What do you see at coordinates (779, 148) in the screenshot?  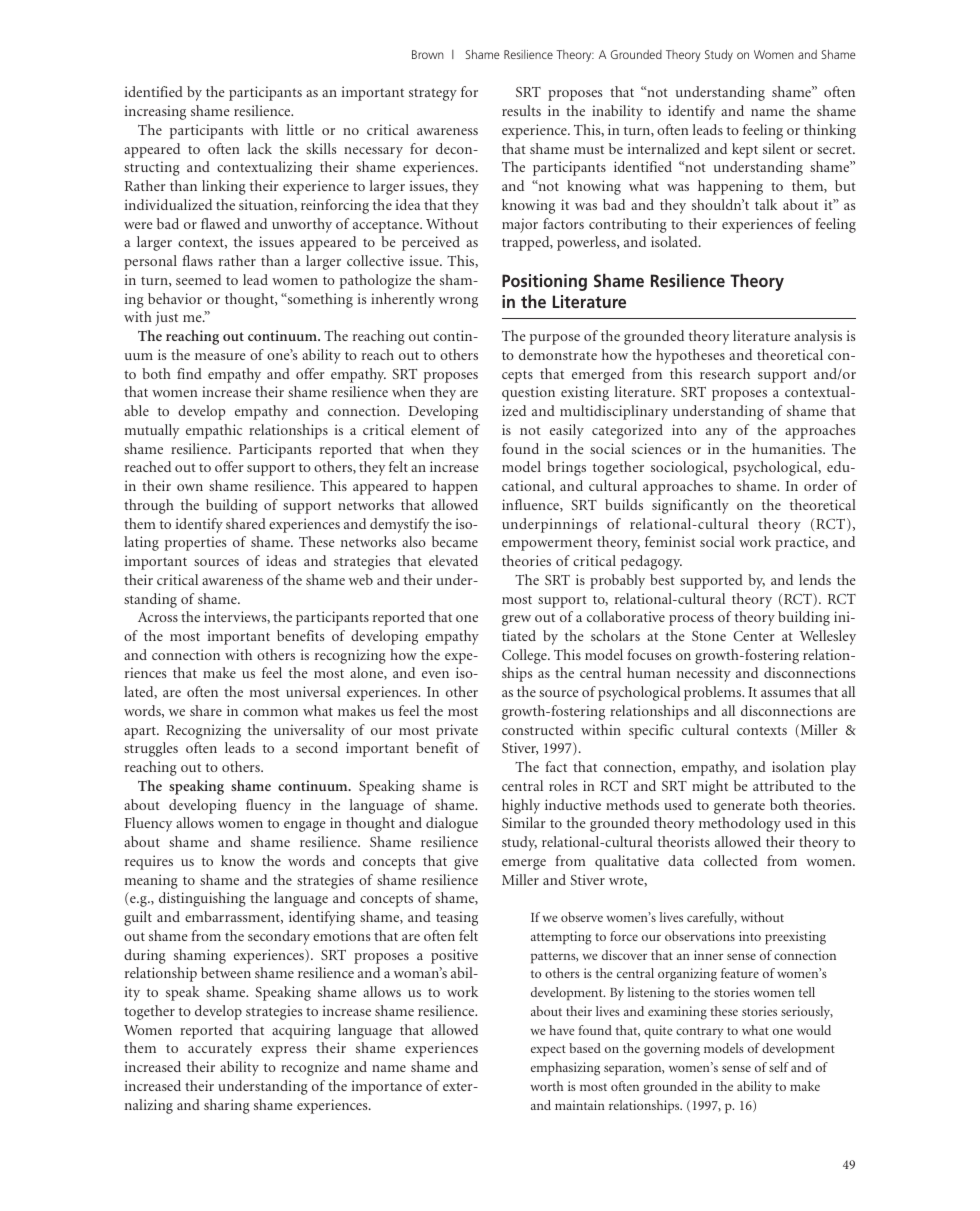 I see `silent` at bounding box center [779, 148].
